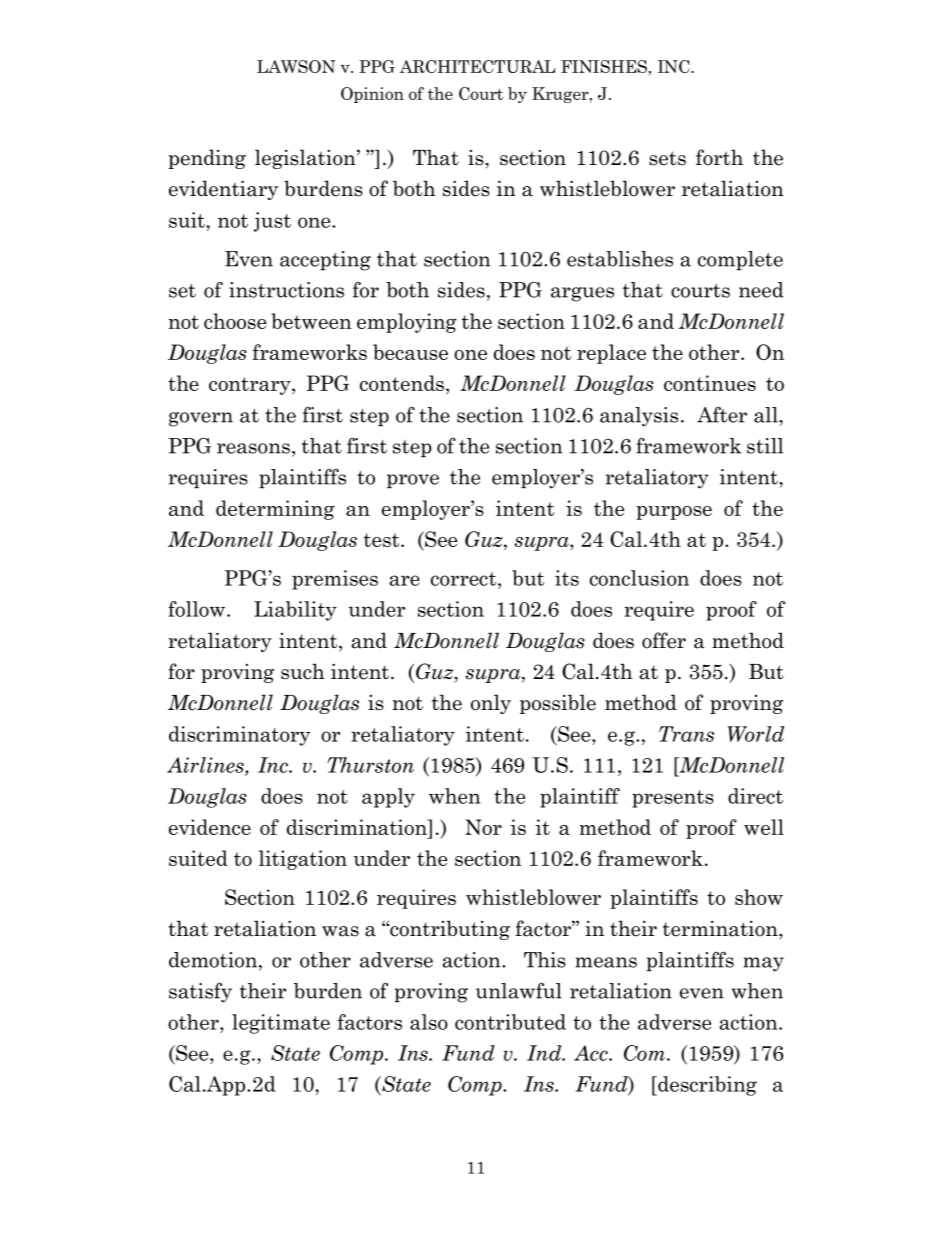 This screenshot has height=1233, width=952. What do you see at coordinates (410, 352) in the screenshot?
I see `because` at bounding box center [410, 352].
